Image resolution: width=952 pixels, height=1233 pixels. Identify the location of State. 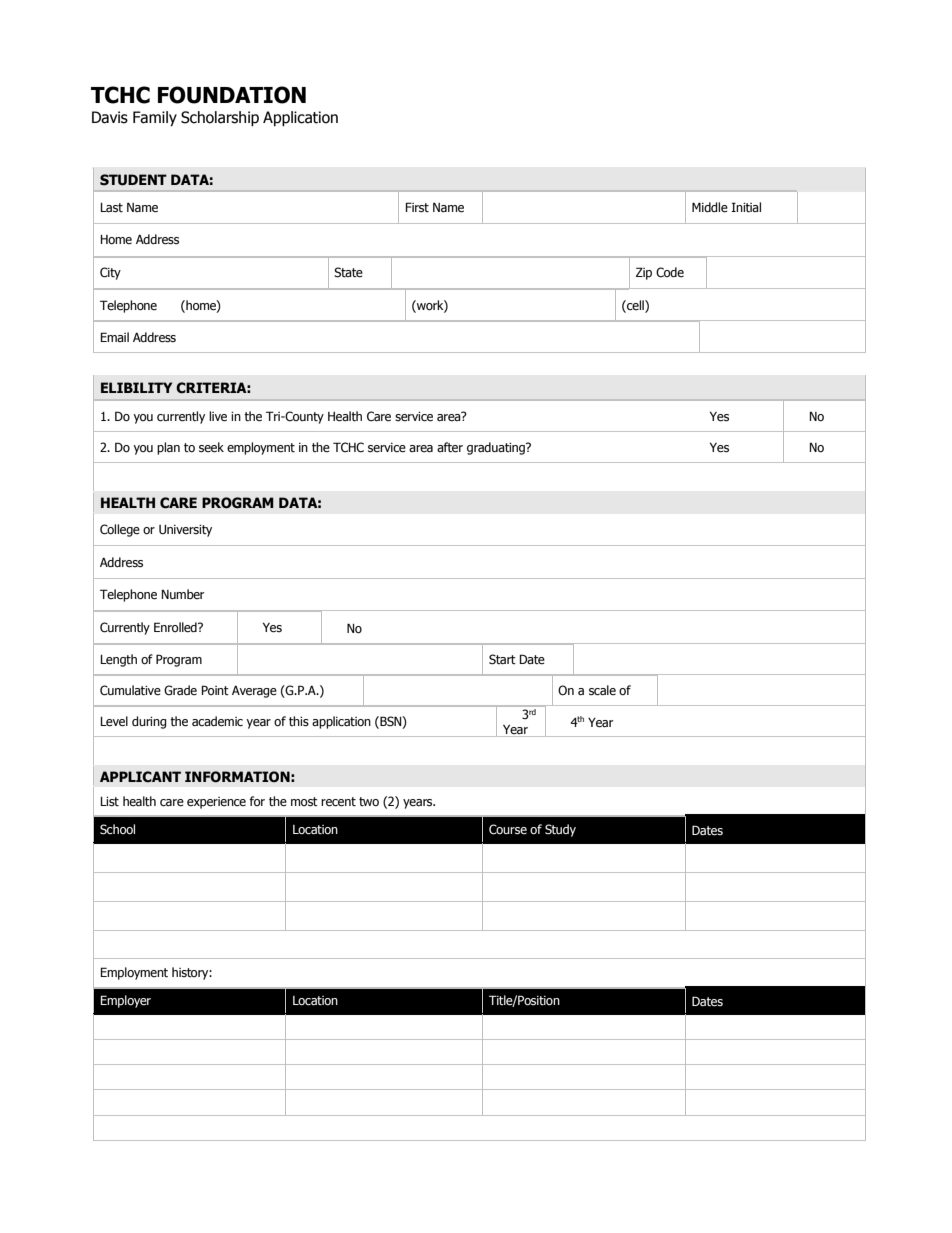
(348, 272).
